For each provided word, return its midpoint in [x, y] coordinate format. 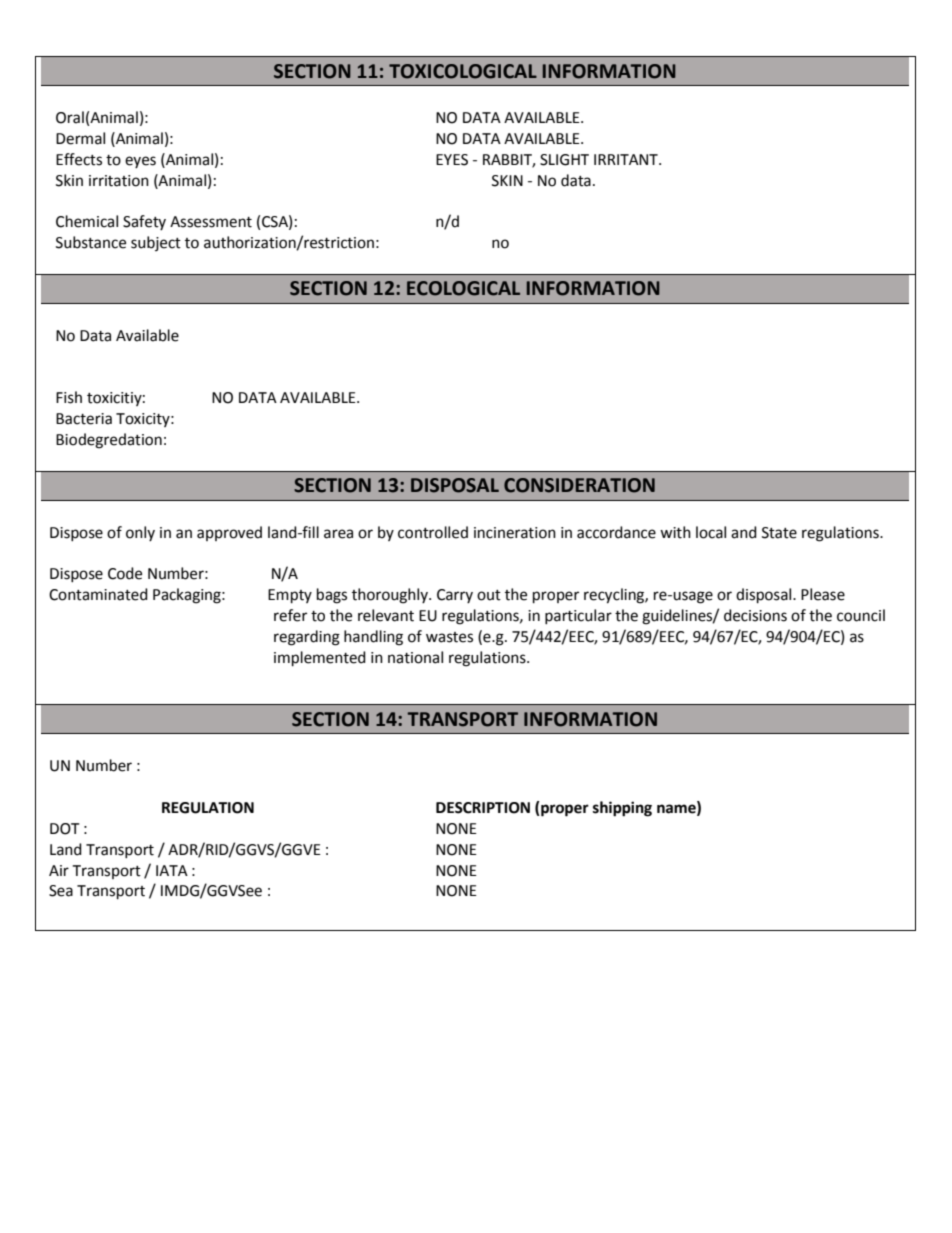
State [779, 533]
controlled [433, 532]
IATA [172, 870]
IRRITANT [627, 159]
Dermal [80, 138]
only [140, 533]
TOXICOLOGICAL [463, 71]
